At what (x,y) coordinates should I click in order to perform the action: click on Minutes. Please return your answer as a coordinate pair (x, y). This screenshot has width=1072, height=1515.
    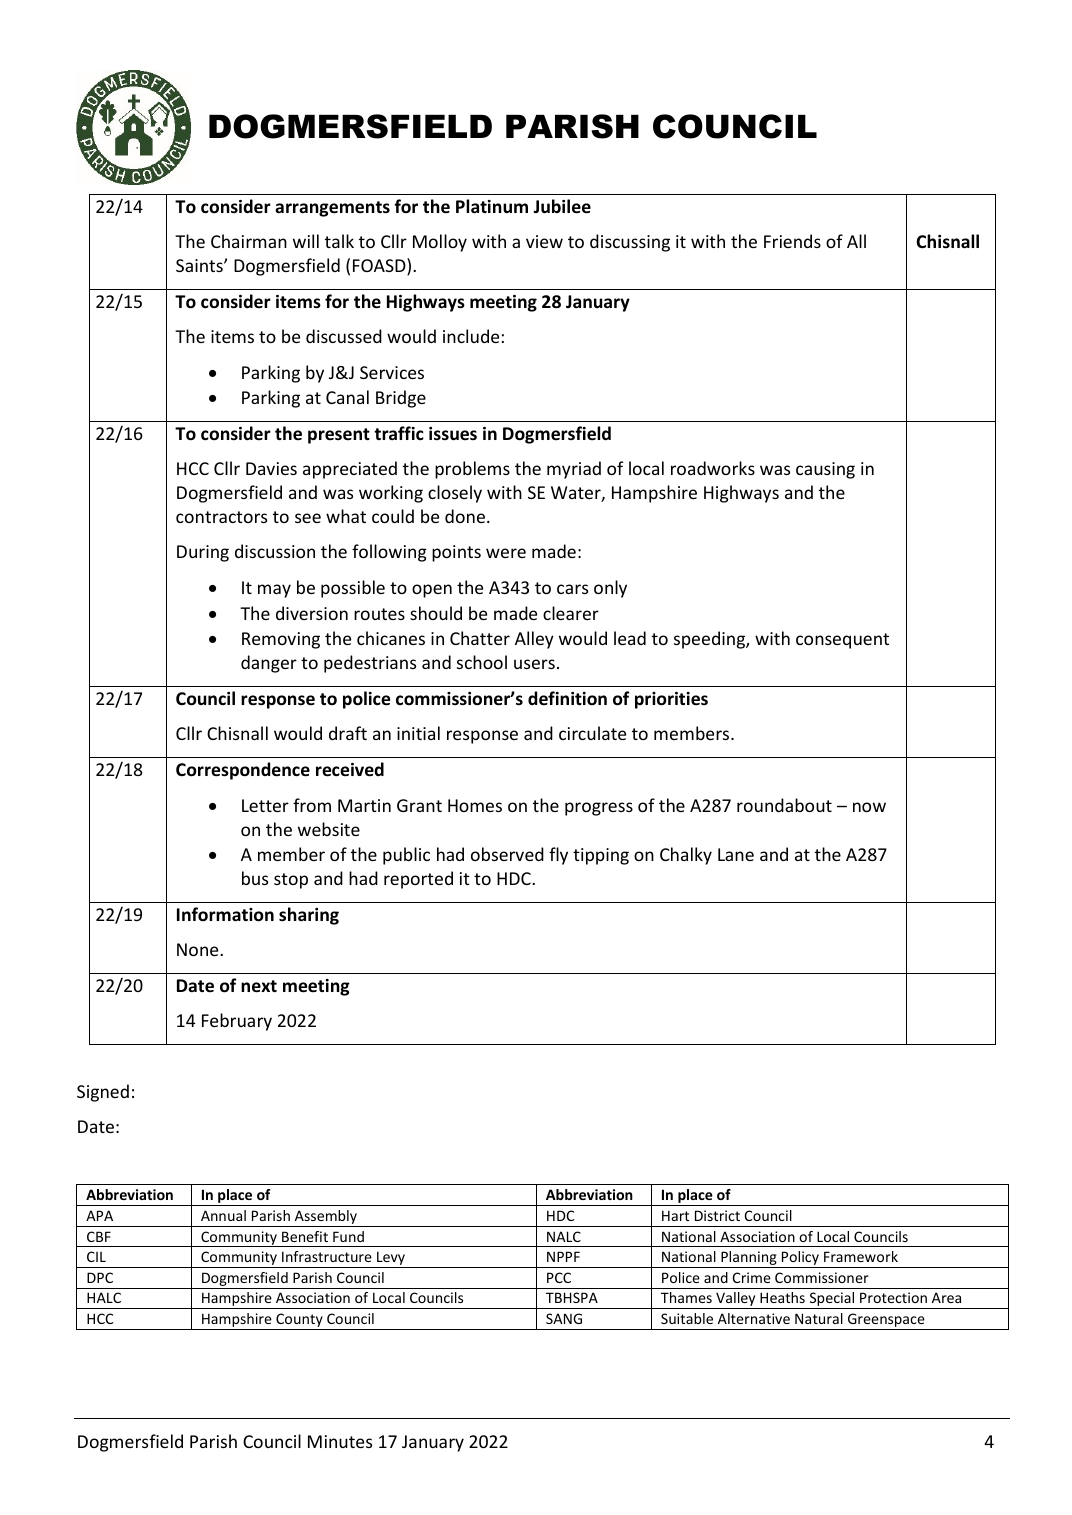
    Looking at the image, I should click on (340, 1441).
